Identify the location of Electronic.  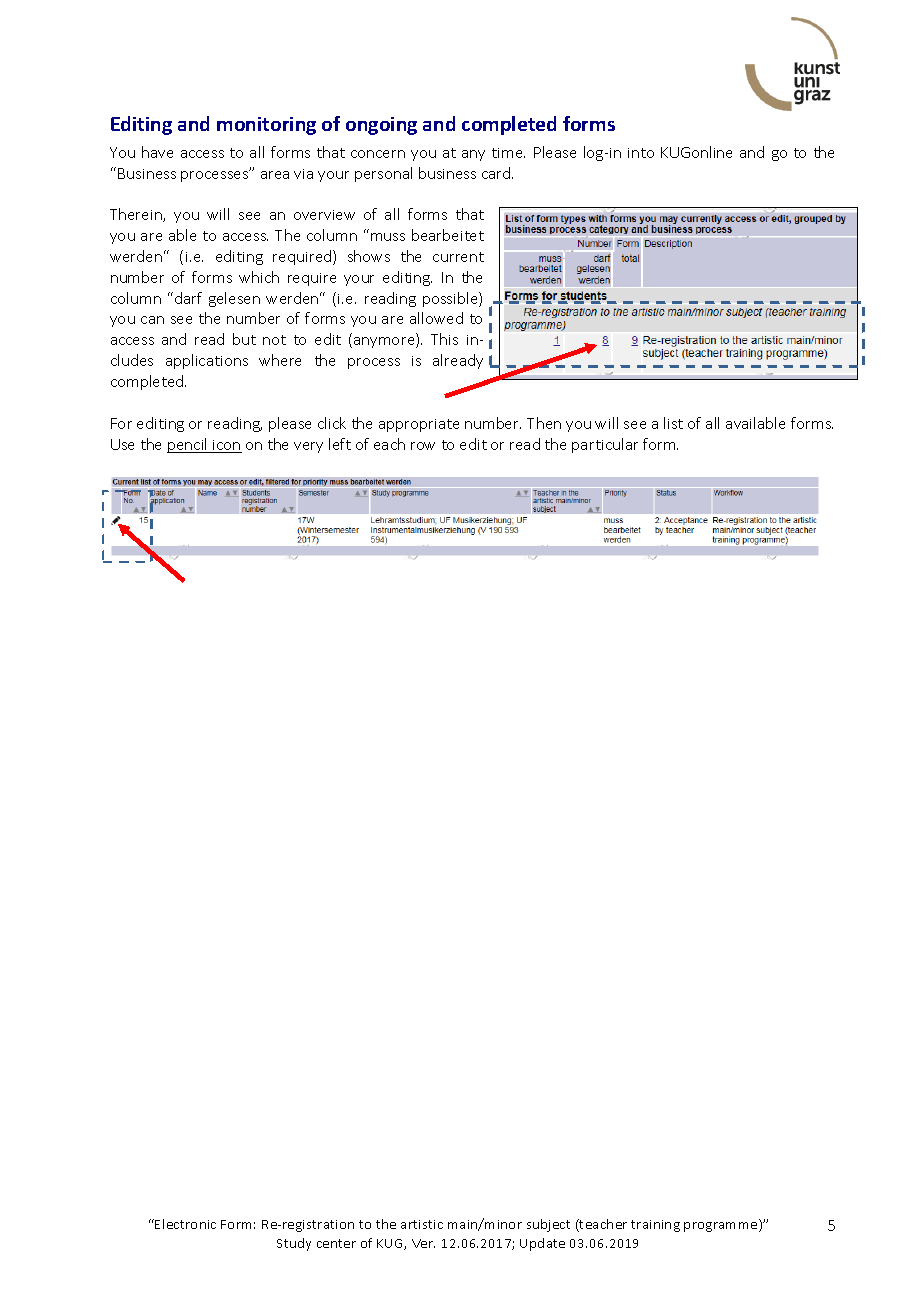
(185, 1224).
